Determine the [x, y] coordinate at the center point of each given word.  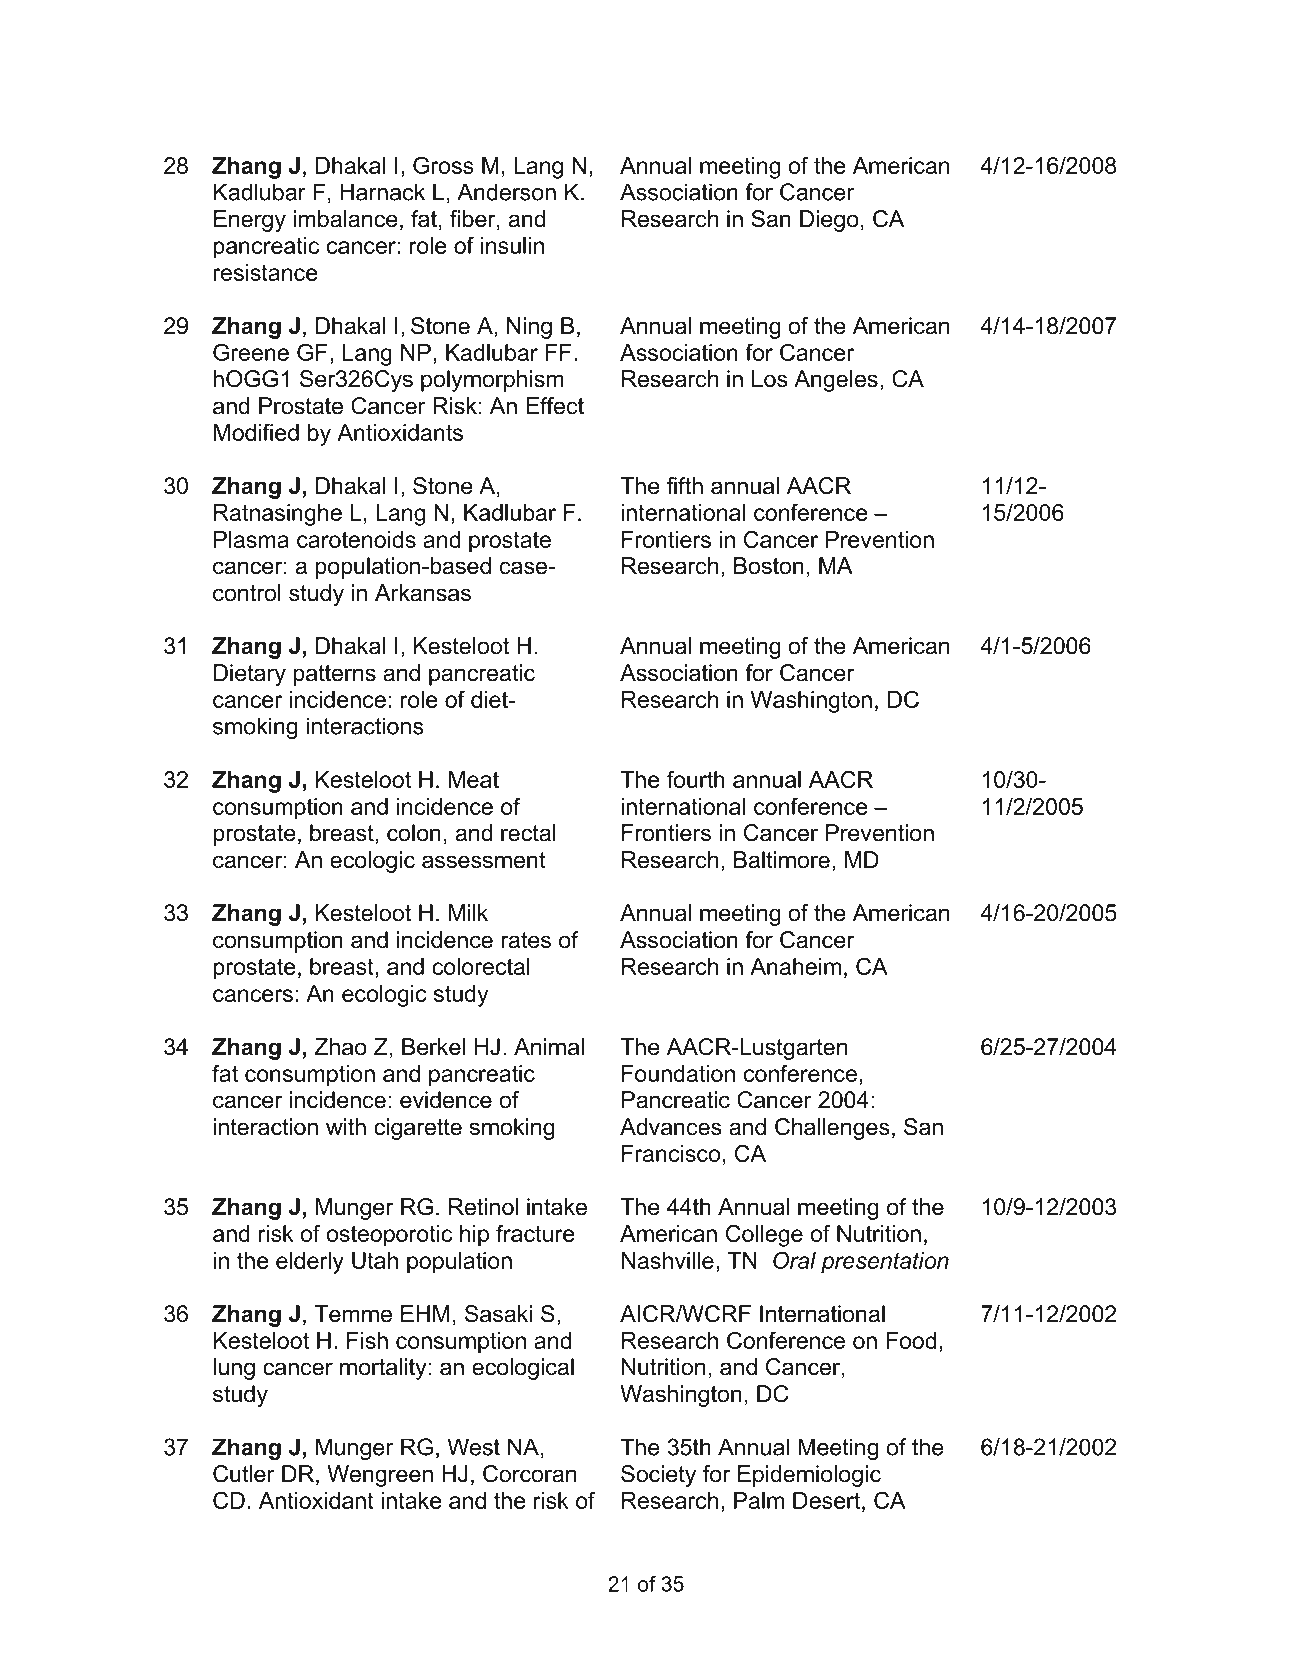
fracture [535, 1233]
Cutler [244, 1474]
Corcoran [529, 1474]
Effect [555, 406]
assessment [484, 860]
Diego [829, 221]
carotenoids [356, 539]
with [346, 1126]
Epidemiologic [809, 1476]
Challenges [832, 1129]
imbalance [345, 219]
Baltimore [782, 860]
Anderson [506, 192]
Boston [769, 566]
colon [414, 833]
